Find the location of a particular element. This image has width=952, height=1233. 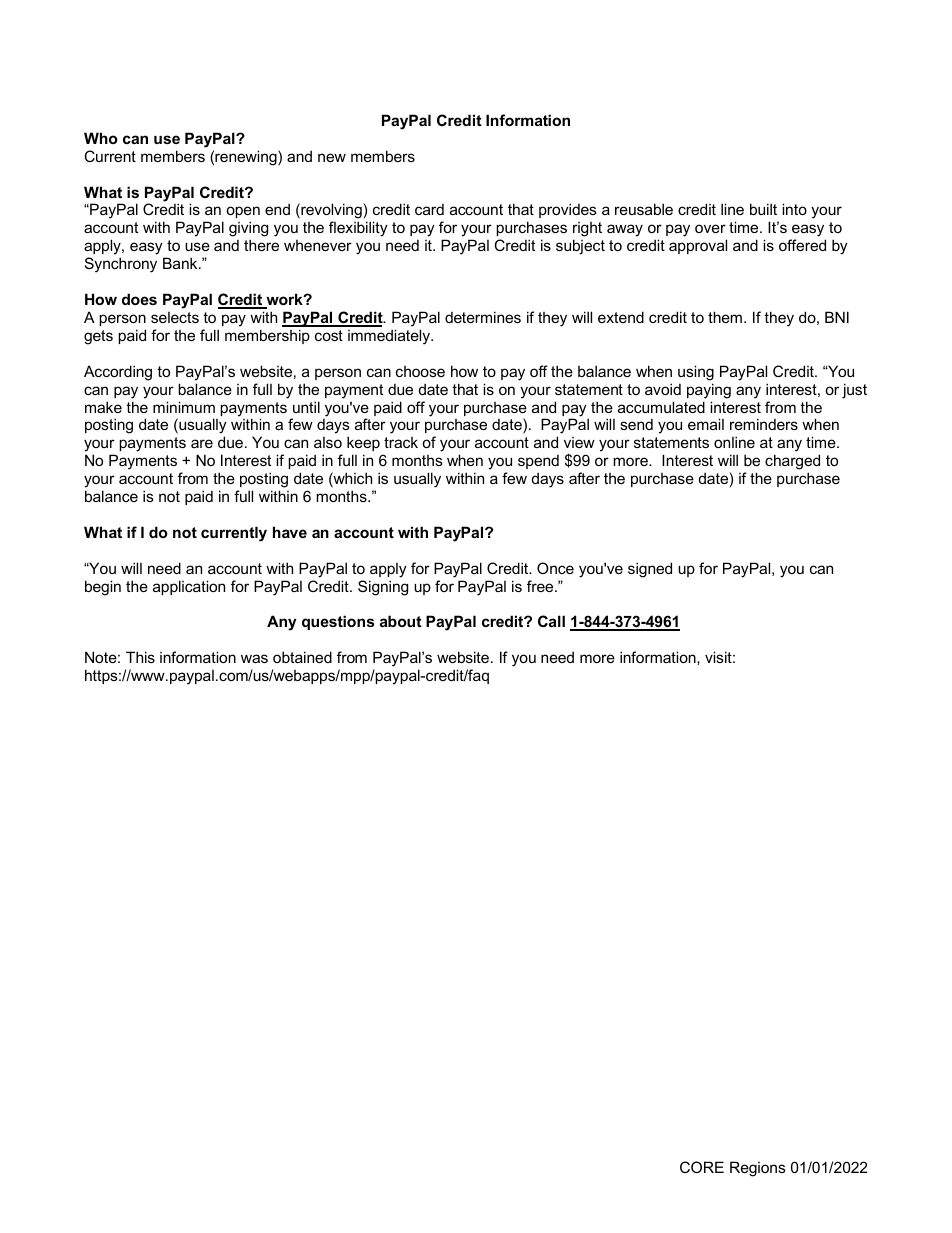

card is located at coordinates (429, 209).
